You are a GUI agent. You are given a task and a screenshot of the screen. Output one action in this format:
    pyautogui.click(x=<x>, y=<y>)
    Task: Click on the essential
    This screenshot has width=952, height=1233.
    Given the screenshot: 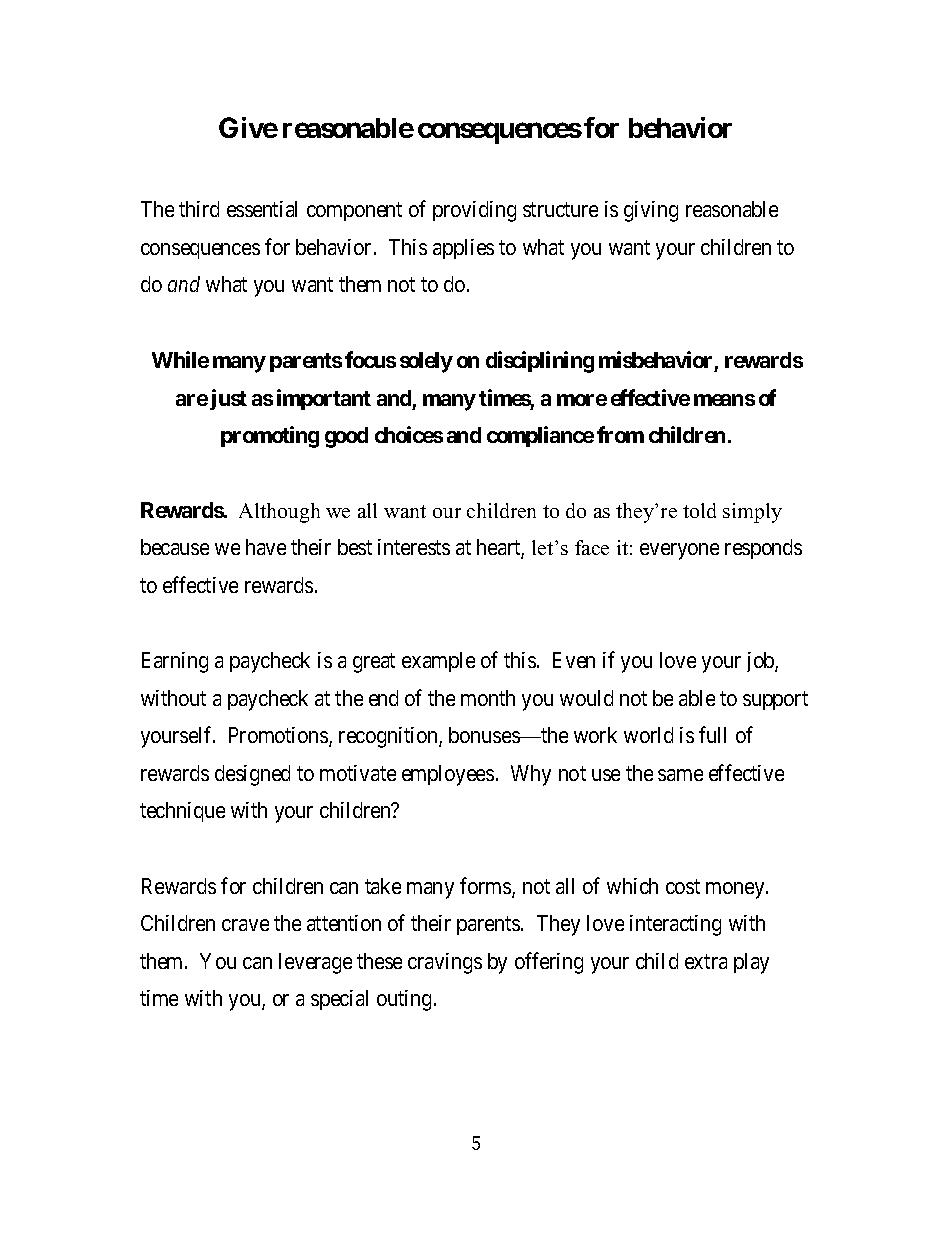 What is the action you would take?
    pyautogui.click(x=262, y=209)
